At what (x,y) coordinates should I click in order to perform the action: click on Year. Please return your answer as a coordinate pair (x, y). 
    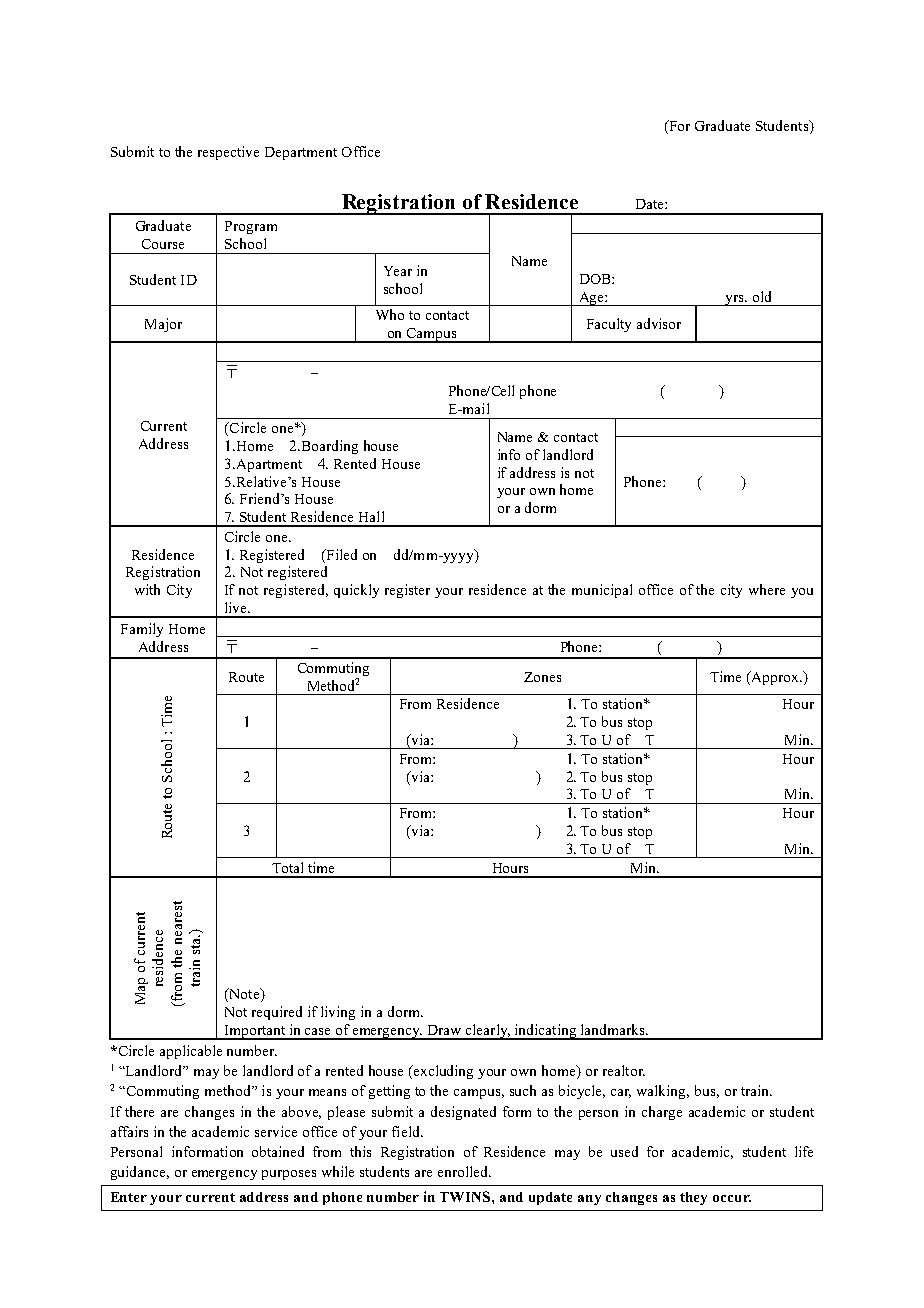
    Looking at the image, I should click on (398, 271).
